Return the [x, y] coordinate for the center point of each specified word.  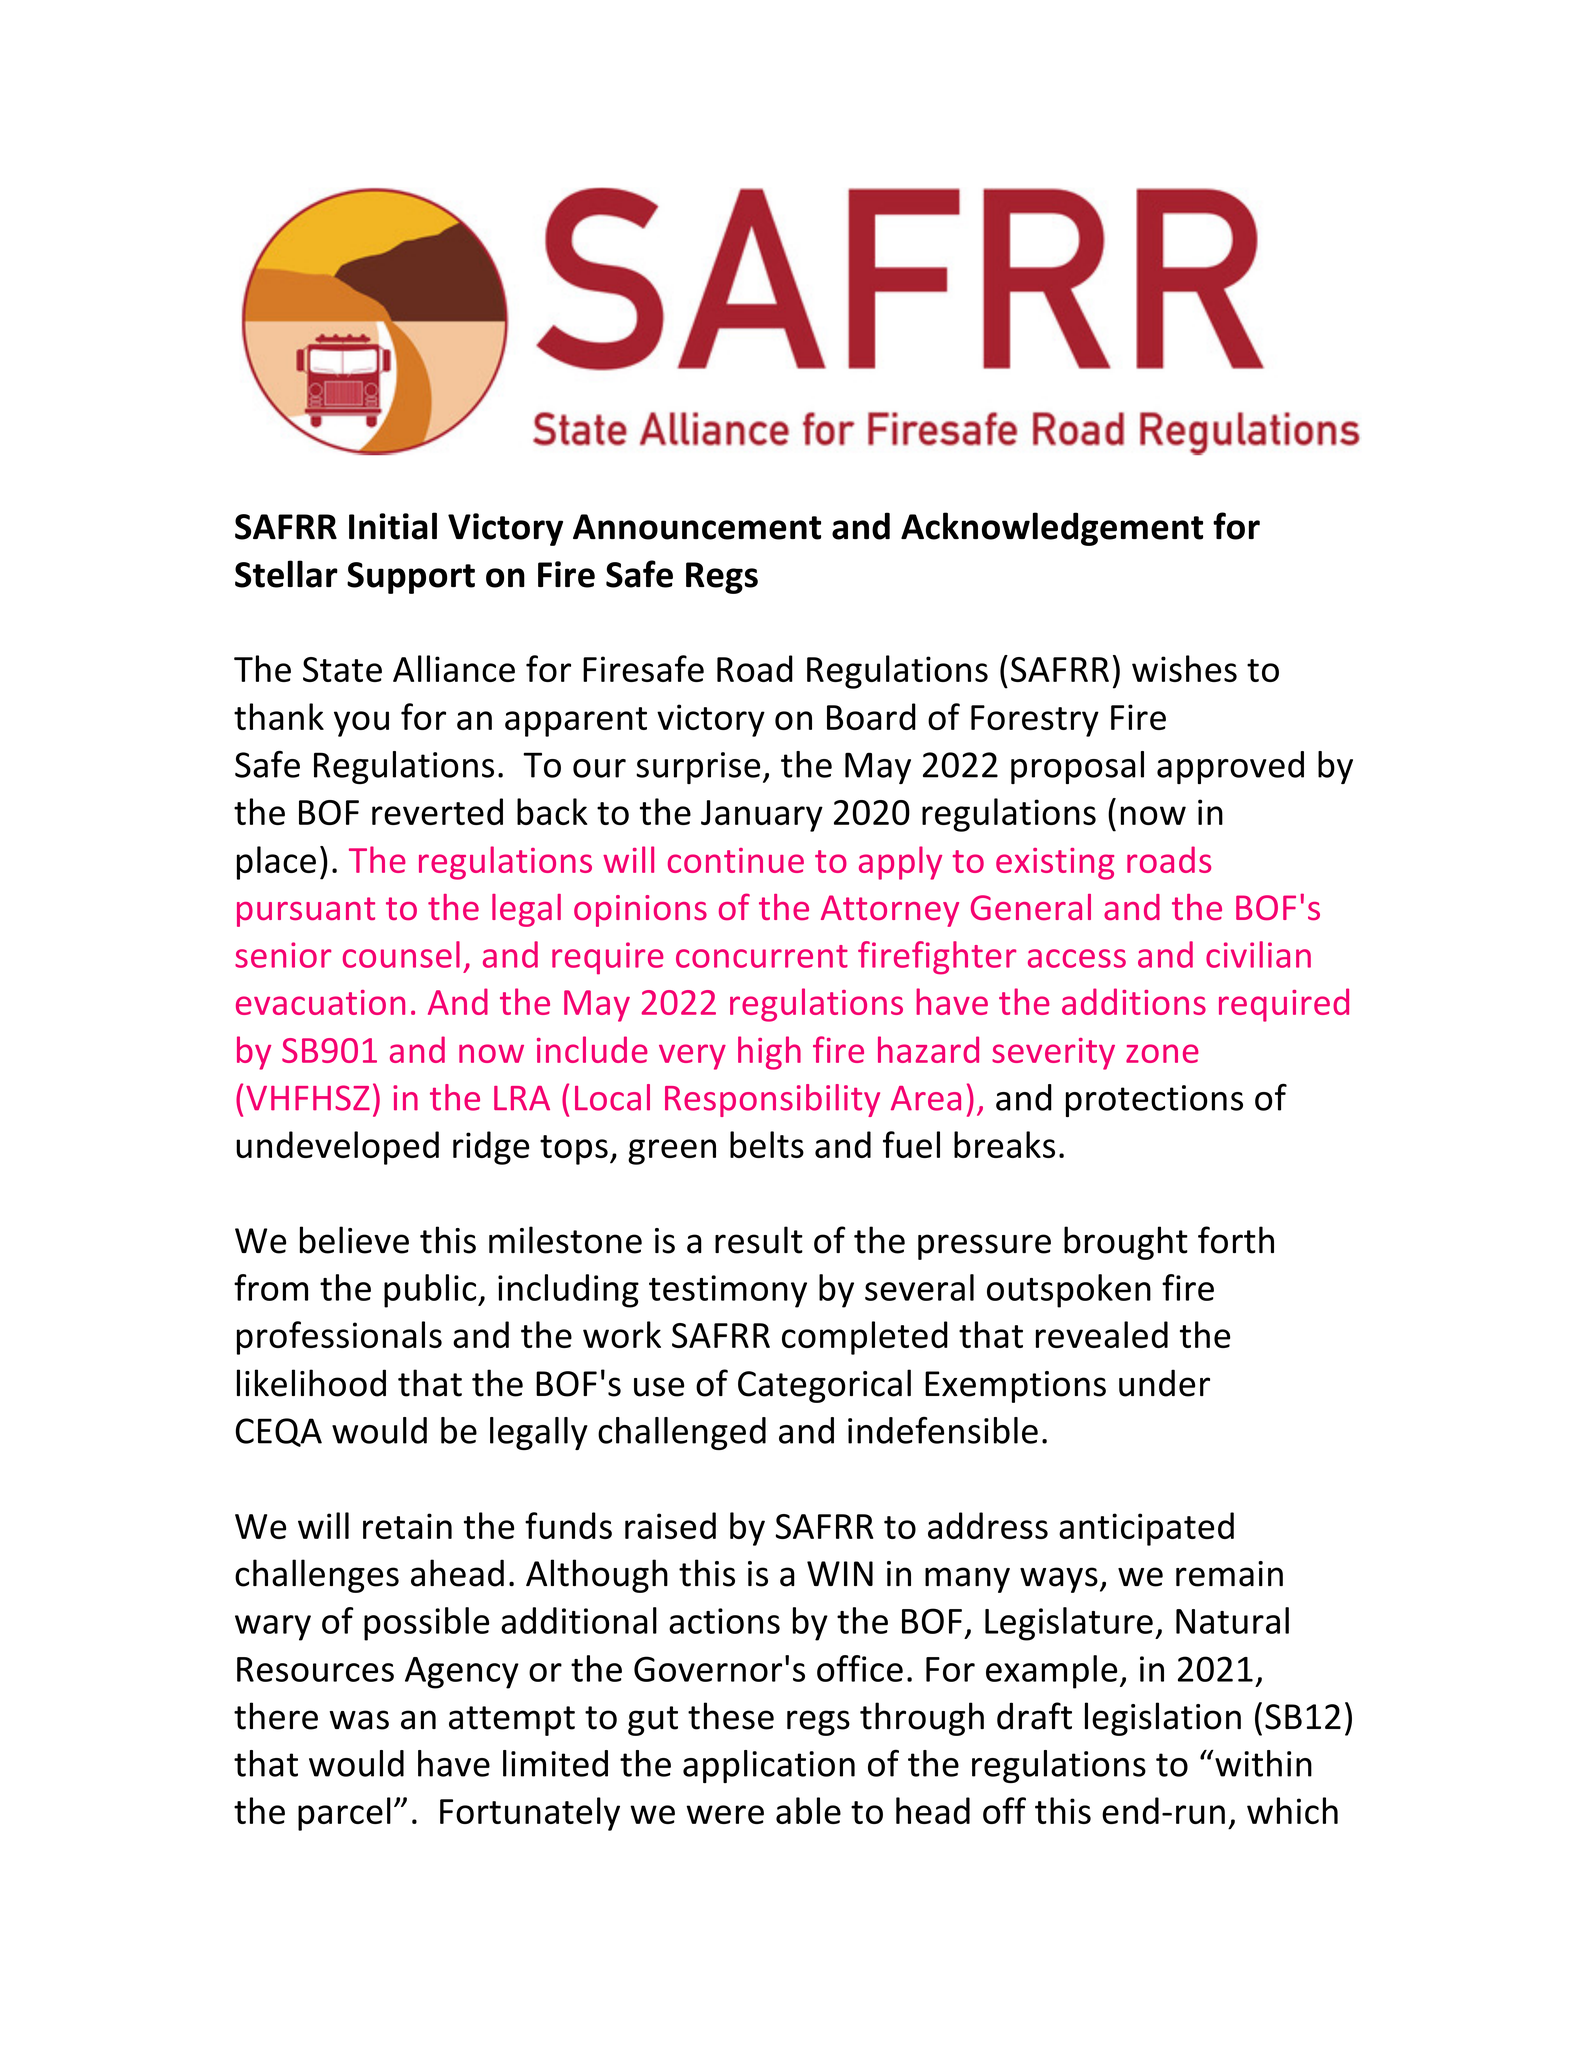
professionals [339, 1338]
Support [411, 578]
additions [1134, 1001]
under [1164, 1383]
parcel [344, 1814]
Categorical [824, 1386]
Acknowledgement [1052, 529]
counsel [401, 954]
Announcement [697, 527]
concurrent [762, 956]
